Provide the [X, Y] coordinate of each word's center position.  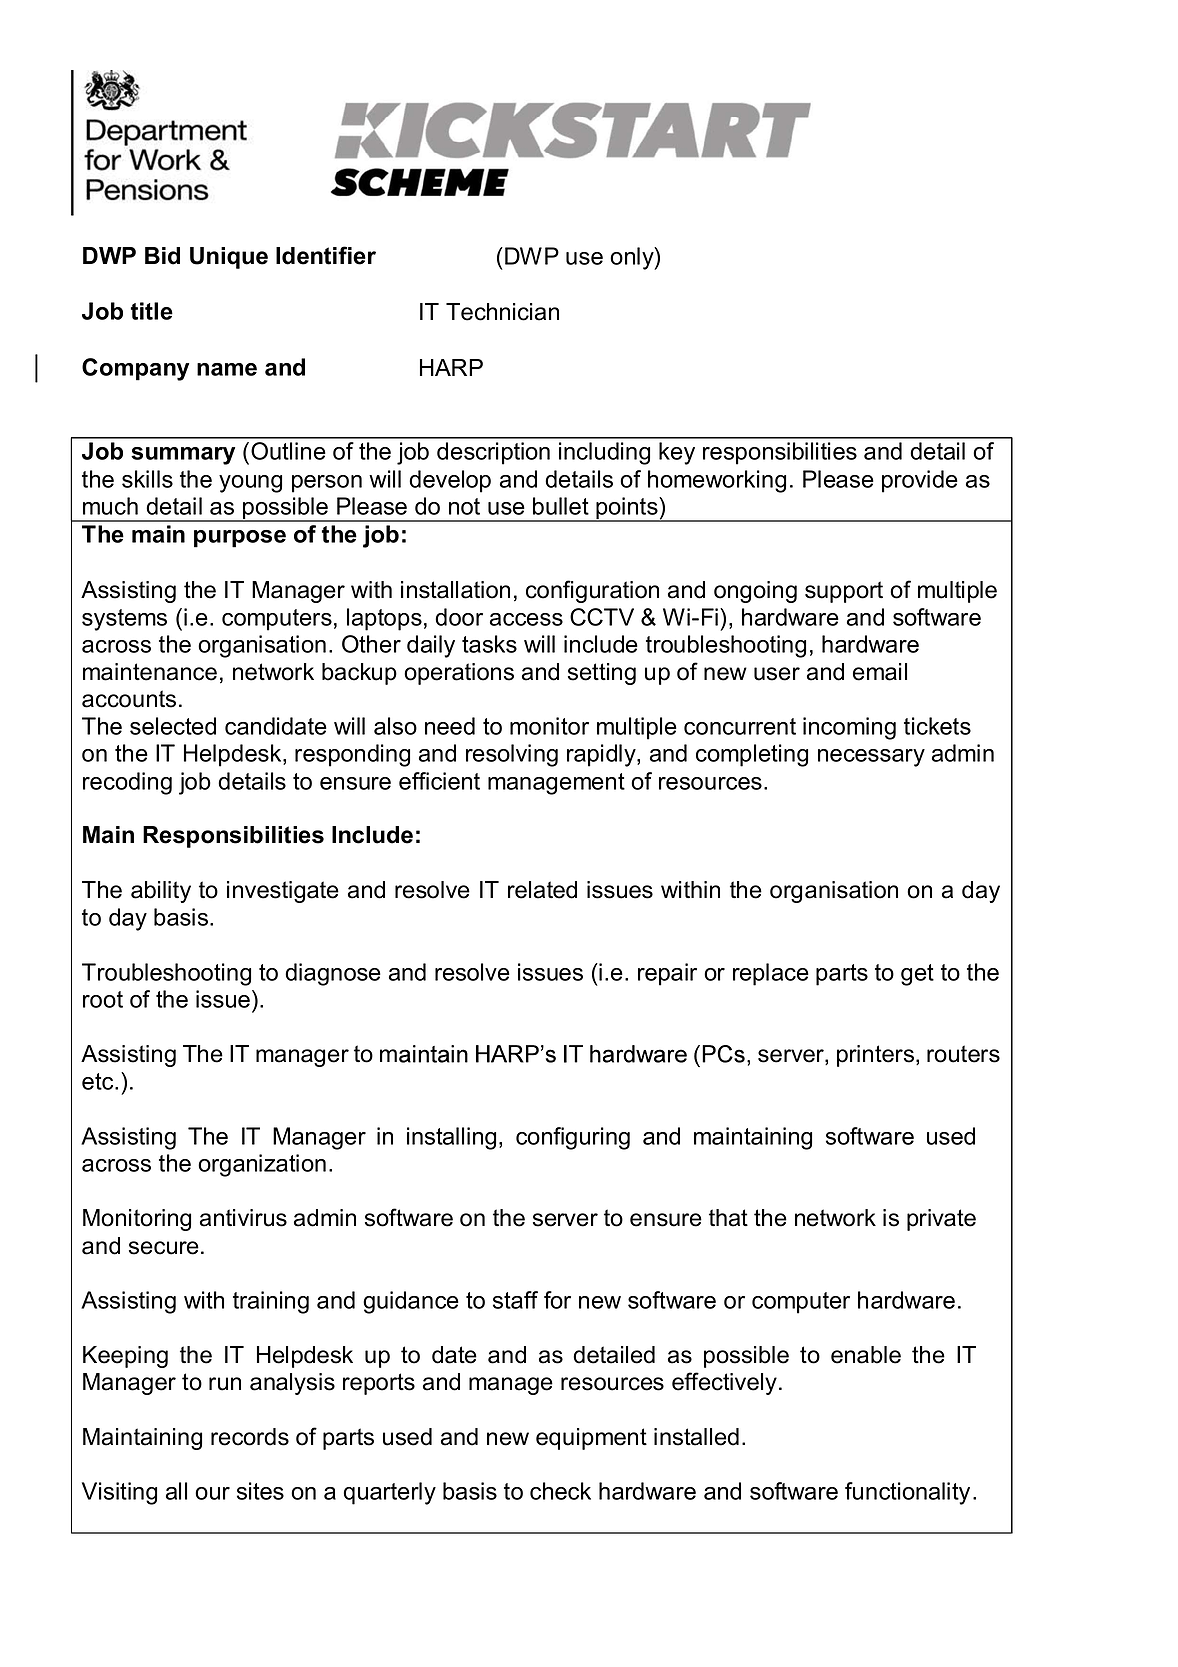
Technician [502, 312]
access [526, 619]
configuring [573, 1138]
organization [262, 1165]
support [844, 592]
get [917, 975]
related [542, 890]
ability [161, 892]
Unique [229, 258]
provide [920, 481]
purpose [240, 539]
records [250, 1437]
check [560, 1491]
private [941, 1220]
